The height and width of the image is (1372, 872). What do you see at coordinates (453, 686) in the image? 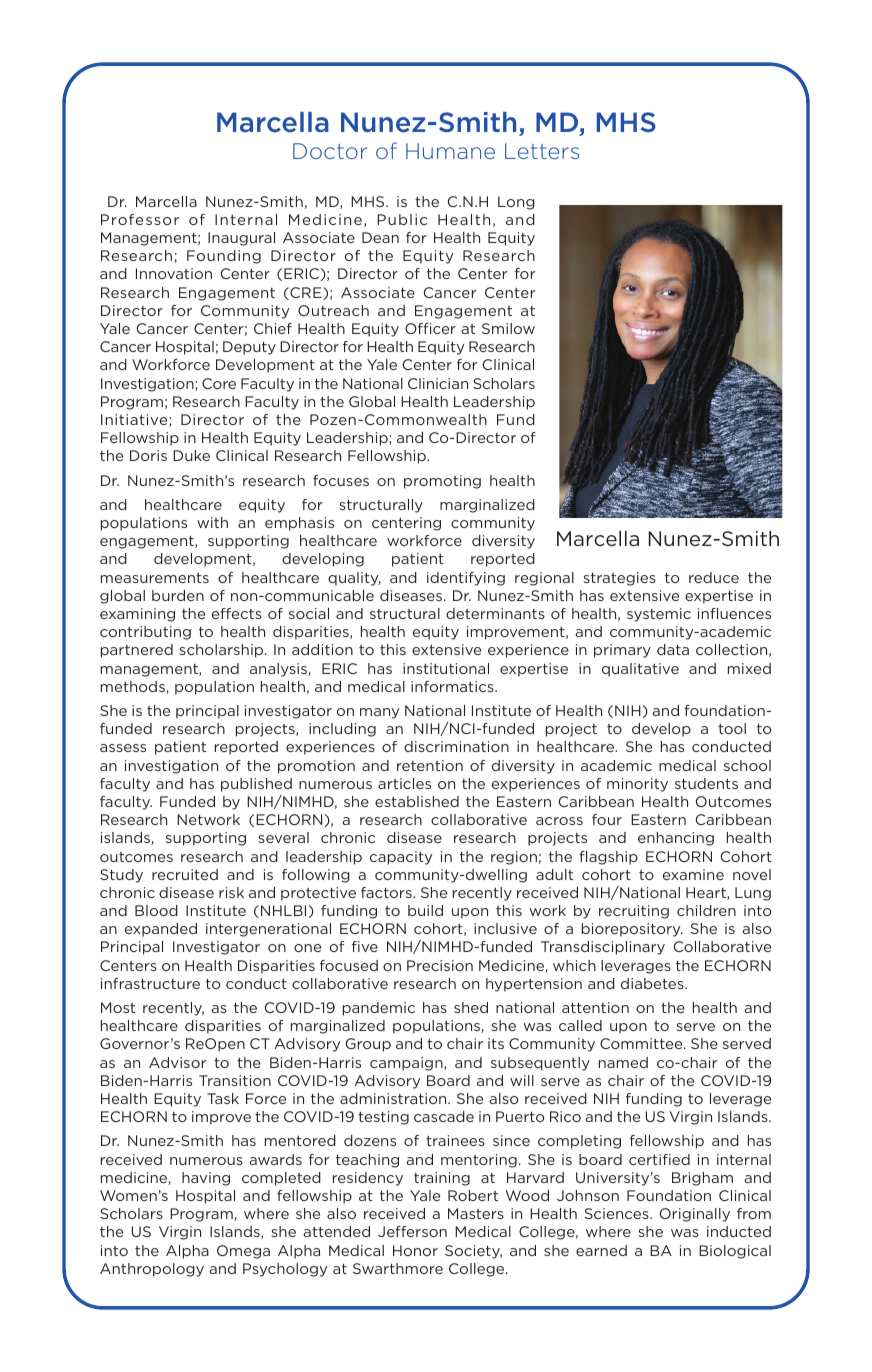
I see `informatics` at bounding box center [453, 686].
